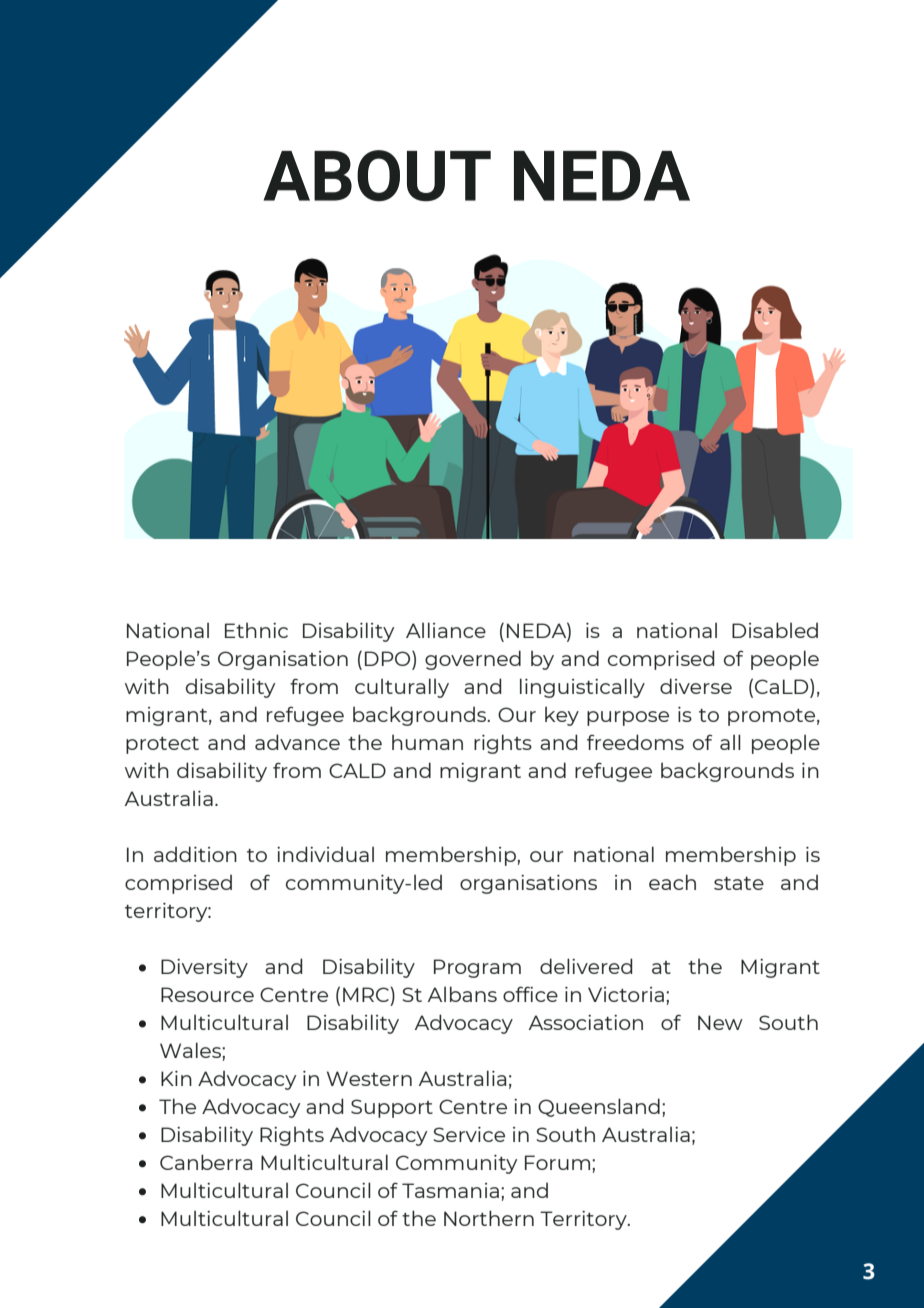  What do you see at coordinates (775, 630) in the document?
I see `Disabled` at bounding box center [775, 630].
